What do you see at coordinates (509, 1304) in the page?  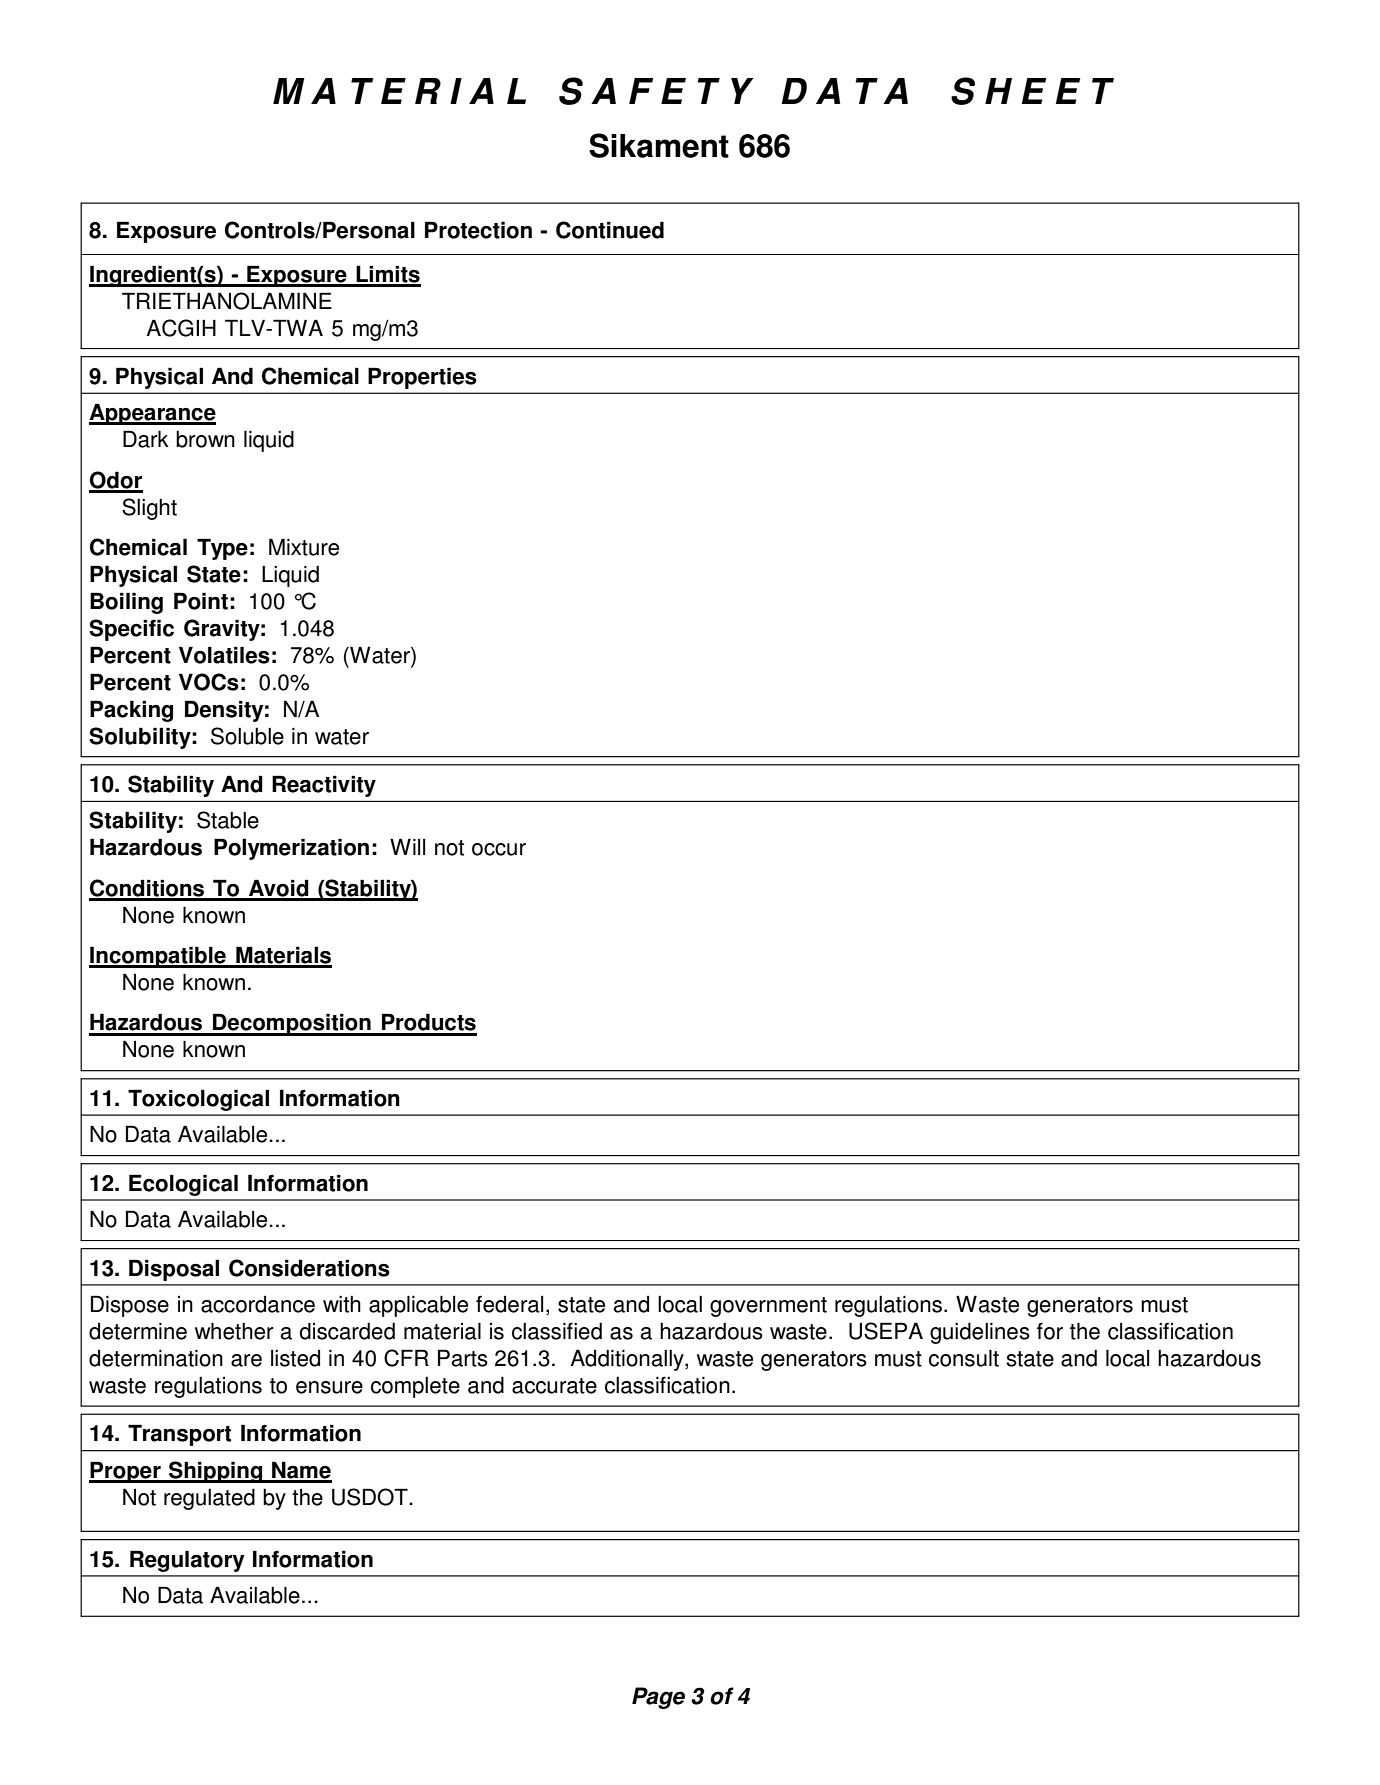 I see `federal` at bounding box center [509, 1304].
